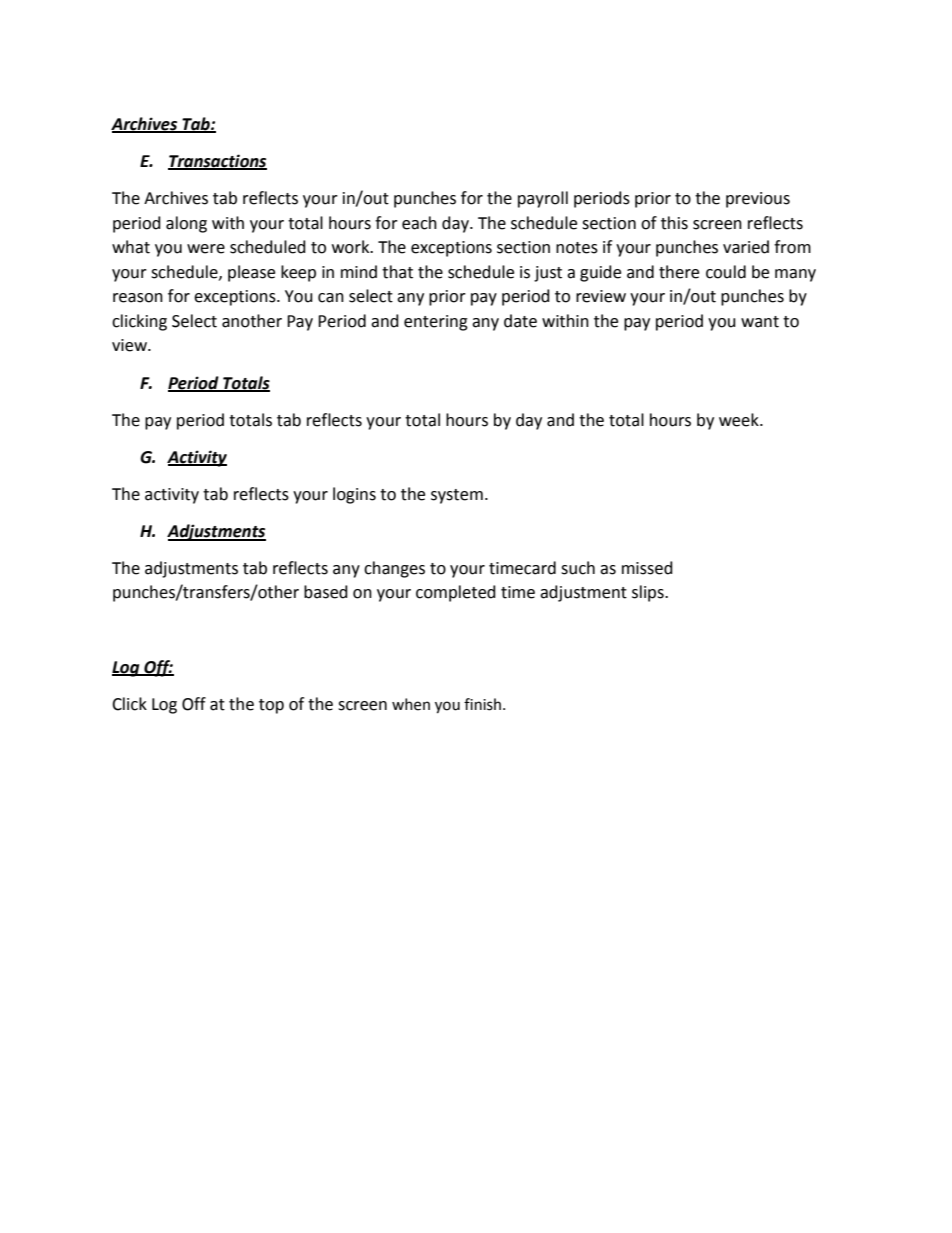 The image size is (952, 1233). What do you see at coordinates (760, 322) in the image?
I see `want` at bounding box center [760, 322].
